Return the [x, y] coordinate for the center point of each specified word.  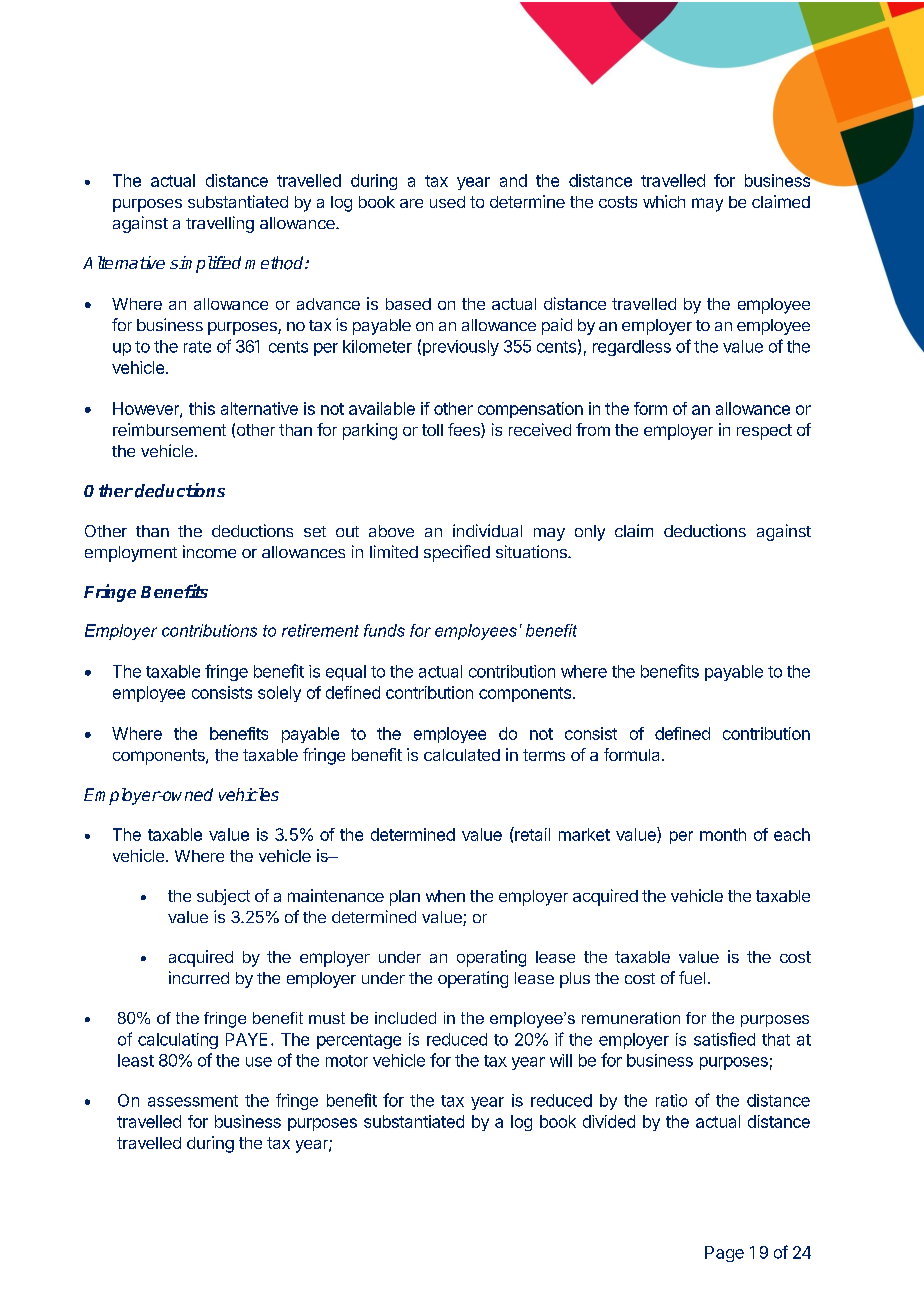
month [723, 834]
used [447, 202]
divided [609, 1121]
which [664, 201]
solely [279, 694]
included [405, 1018]
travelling [220, 224]
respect [764, 432]
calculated [462, 755]
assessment [193, 1101]
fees [465, 430]
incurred [199, 977]
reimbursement [169, 429]
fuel [692, 977]
